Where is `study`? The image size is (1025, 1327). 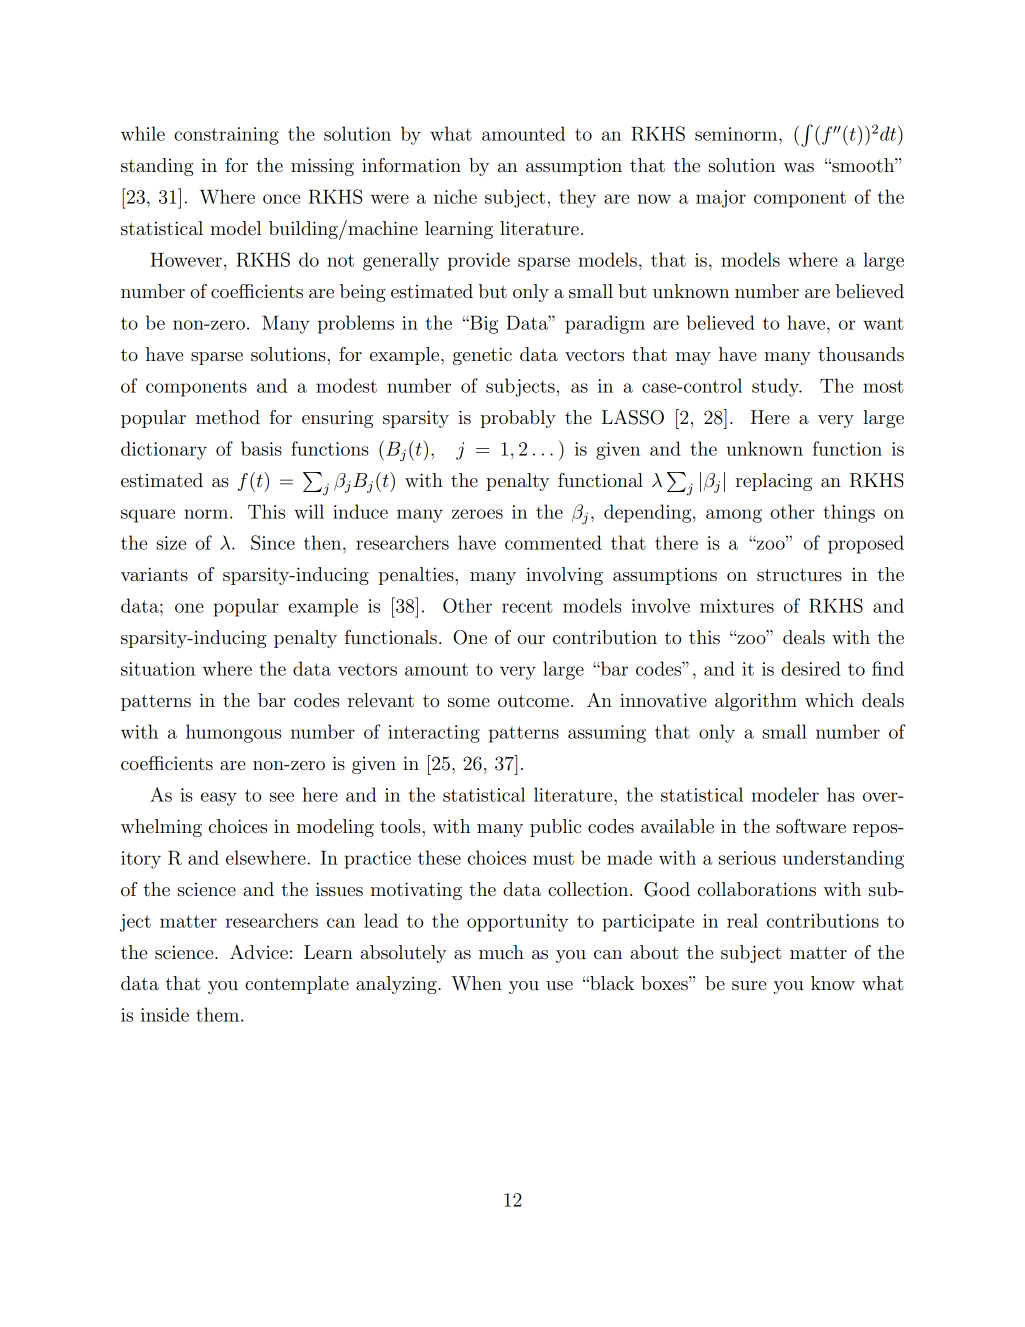 study is located at coordinates (776, 387).
